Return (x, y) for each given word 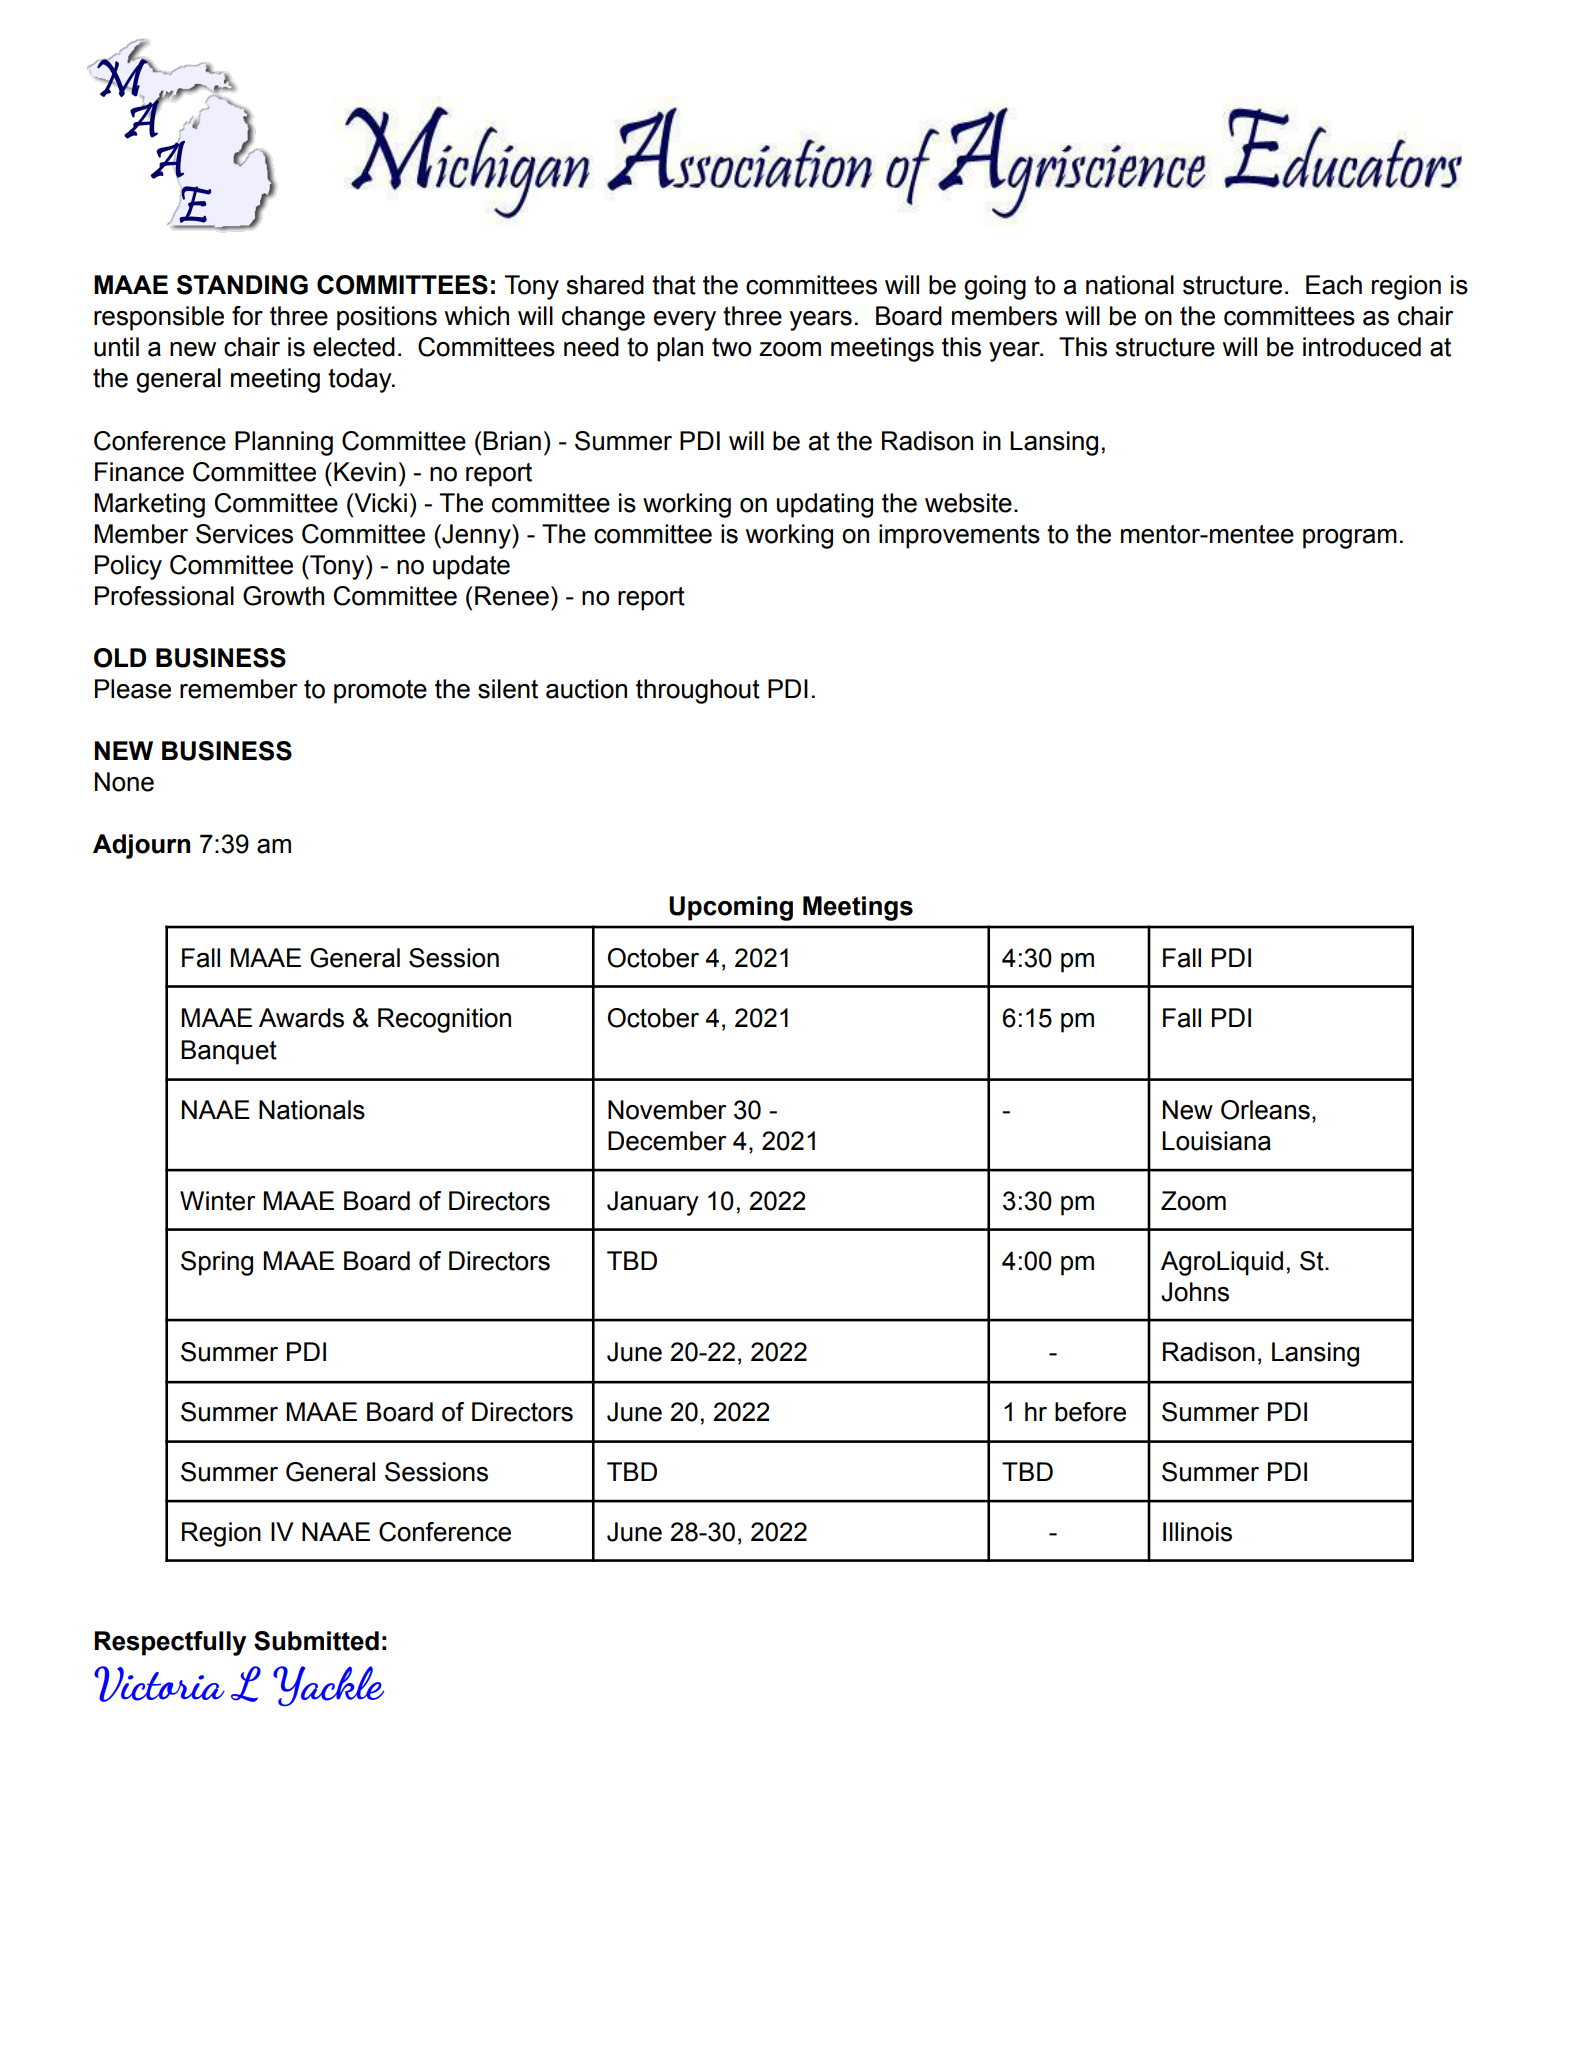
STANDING (242, 285)
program (1350, 539)
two (731, 347)
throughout (698, 691)
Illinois (1197, 1532)
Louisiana (1216, 1141)
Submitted (316, 1641)
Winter (217, 1201)
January (653, 1203)
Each (1334, 285)
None (124, 782)
